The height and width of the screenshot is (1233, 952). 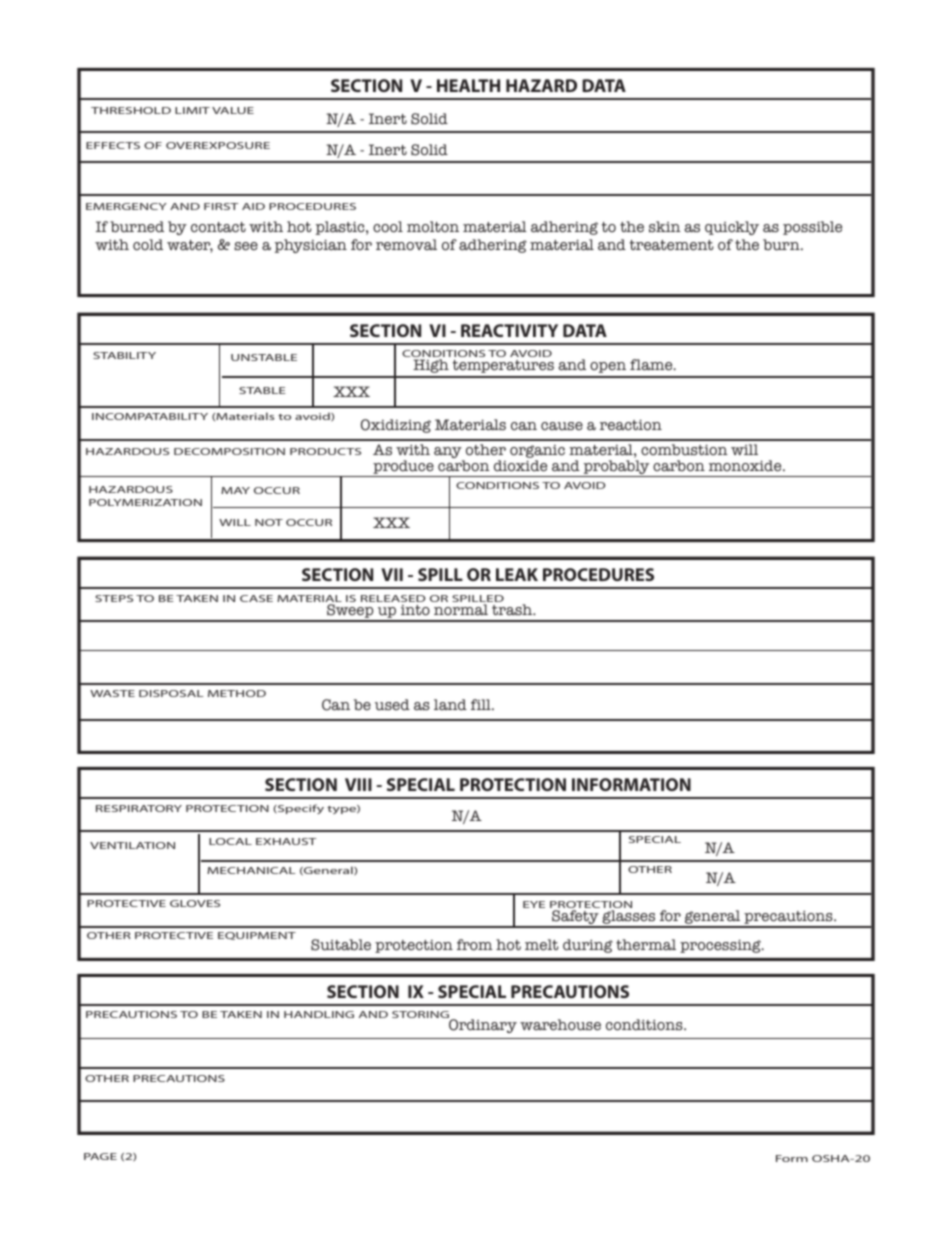 What do you see at coordinates (139, 808) in the screenshot?
I see `RESPIRATORY` at bounding box center [139, 808].
